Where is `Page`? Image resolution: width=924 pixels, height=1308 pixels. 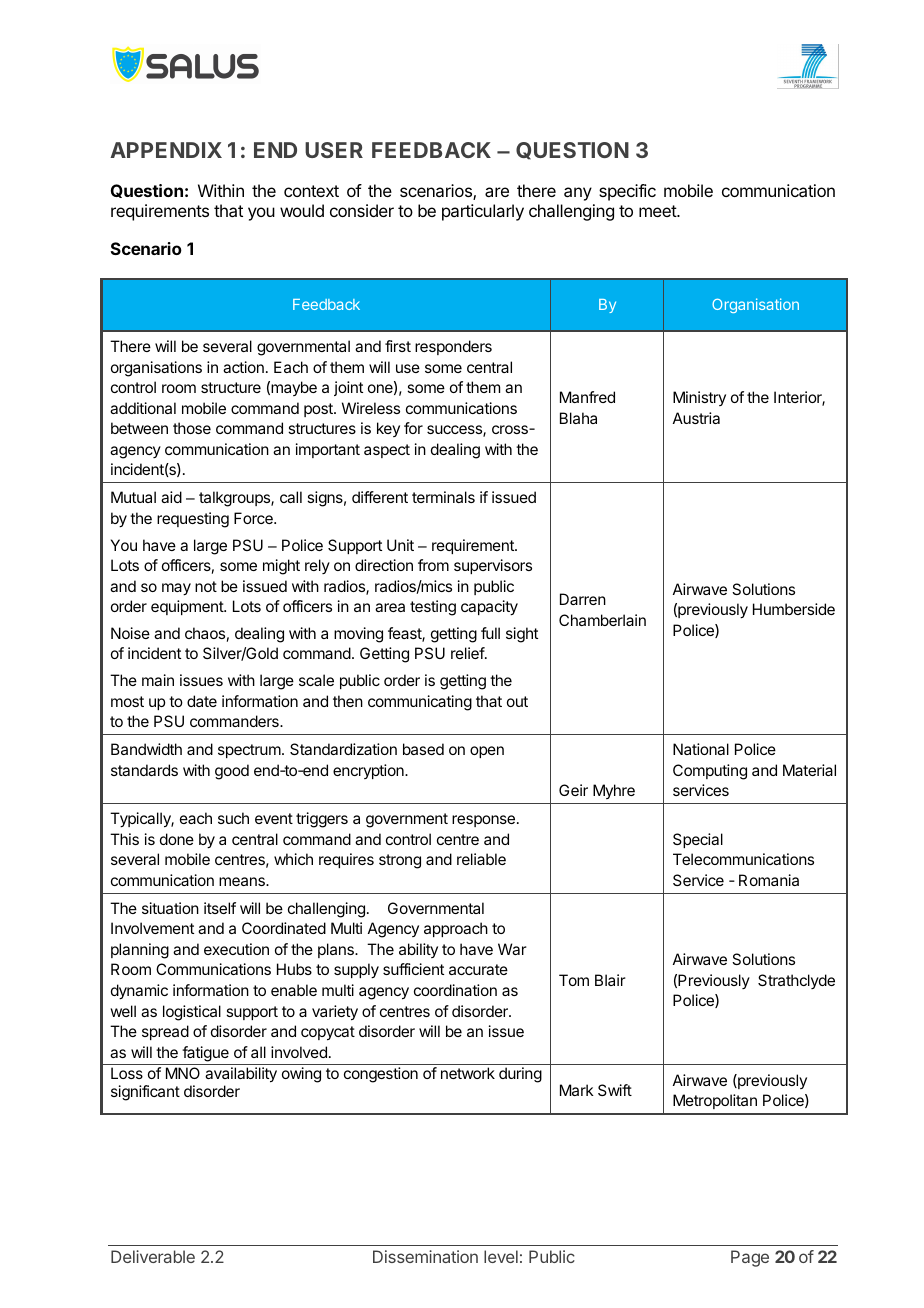
Page is located at coordinates (750, 1258).
